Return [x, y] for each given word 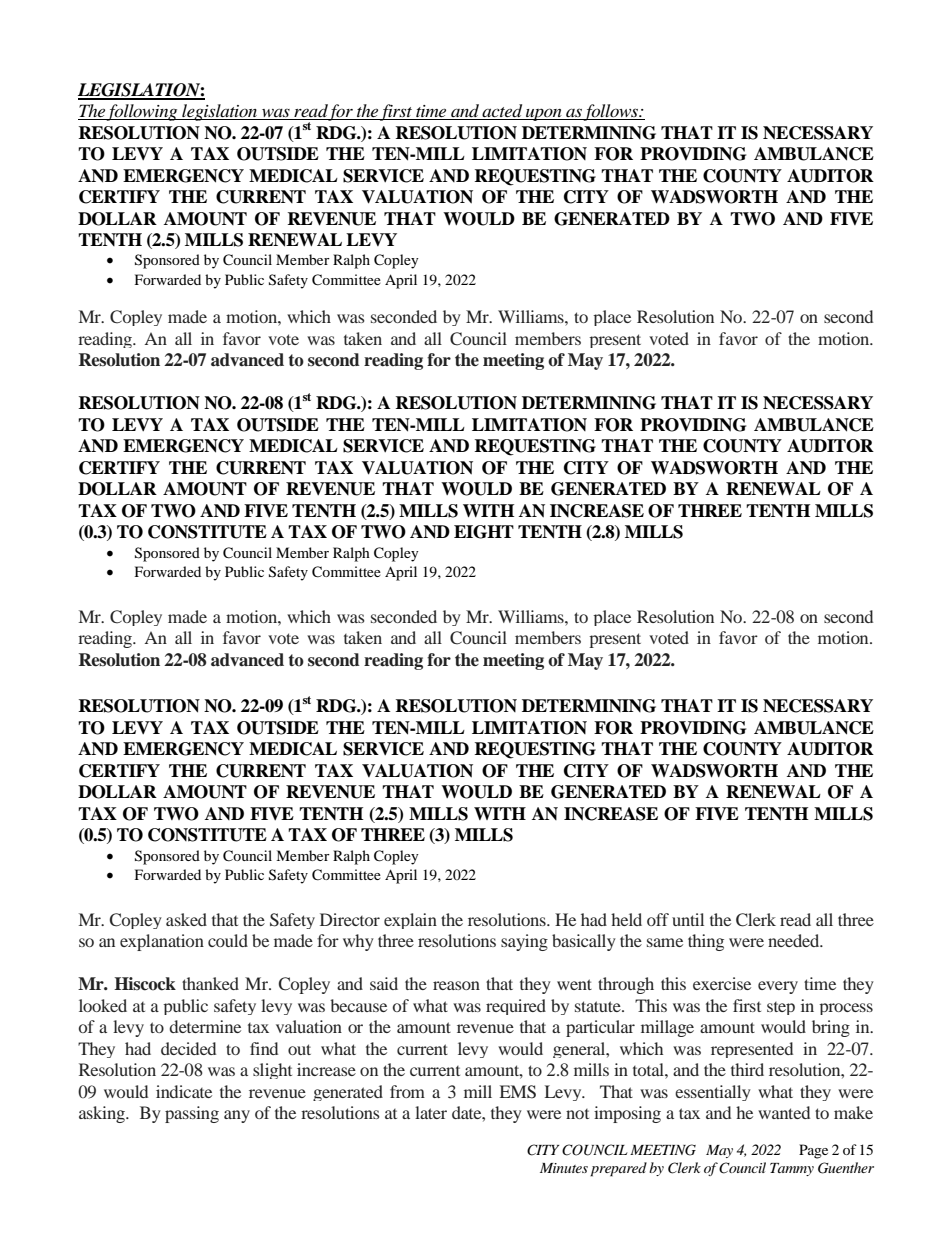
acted [502, 111]
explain [410, 921]
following [143, 112]
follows [611, 112]
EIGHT [484, 532]
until [688, 919]
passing [192, 1114]
